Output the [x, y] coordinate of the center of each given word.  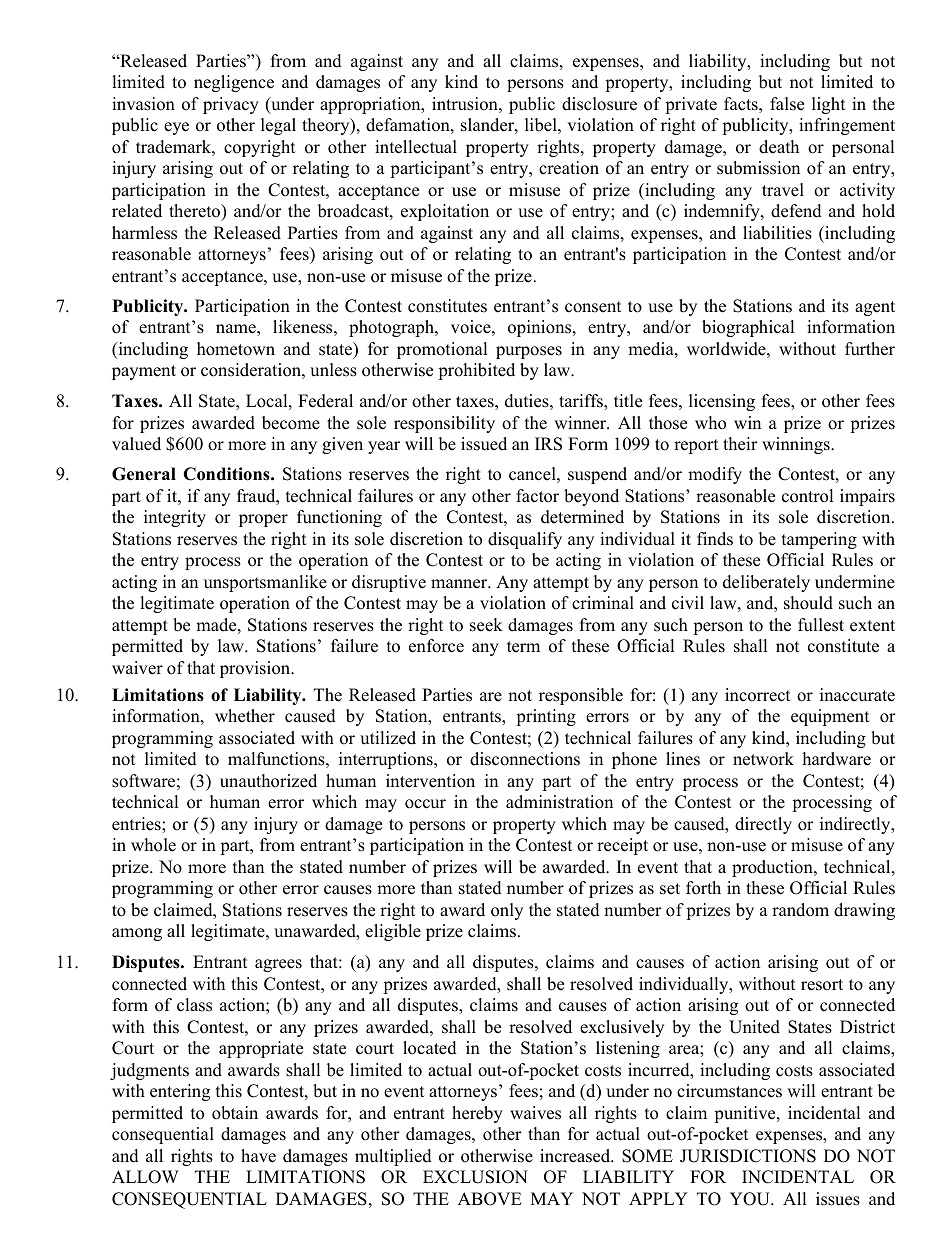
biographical [748, 328]
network [763, 759]
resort [822, 985]
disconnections [525, 759]
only [507, 911]
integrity [175, 518]
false [787, 104]
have [258, 1156]
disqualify [525, 540]
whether [245, 716]
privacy [231, 105]
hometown [236, 349]
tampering [819, 540]
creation [569, 168]
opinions [541, 328]
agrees [278, 965]
